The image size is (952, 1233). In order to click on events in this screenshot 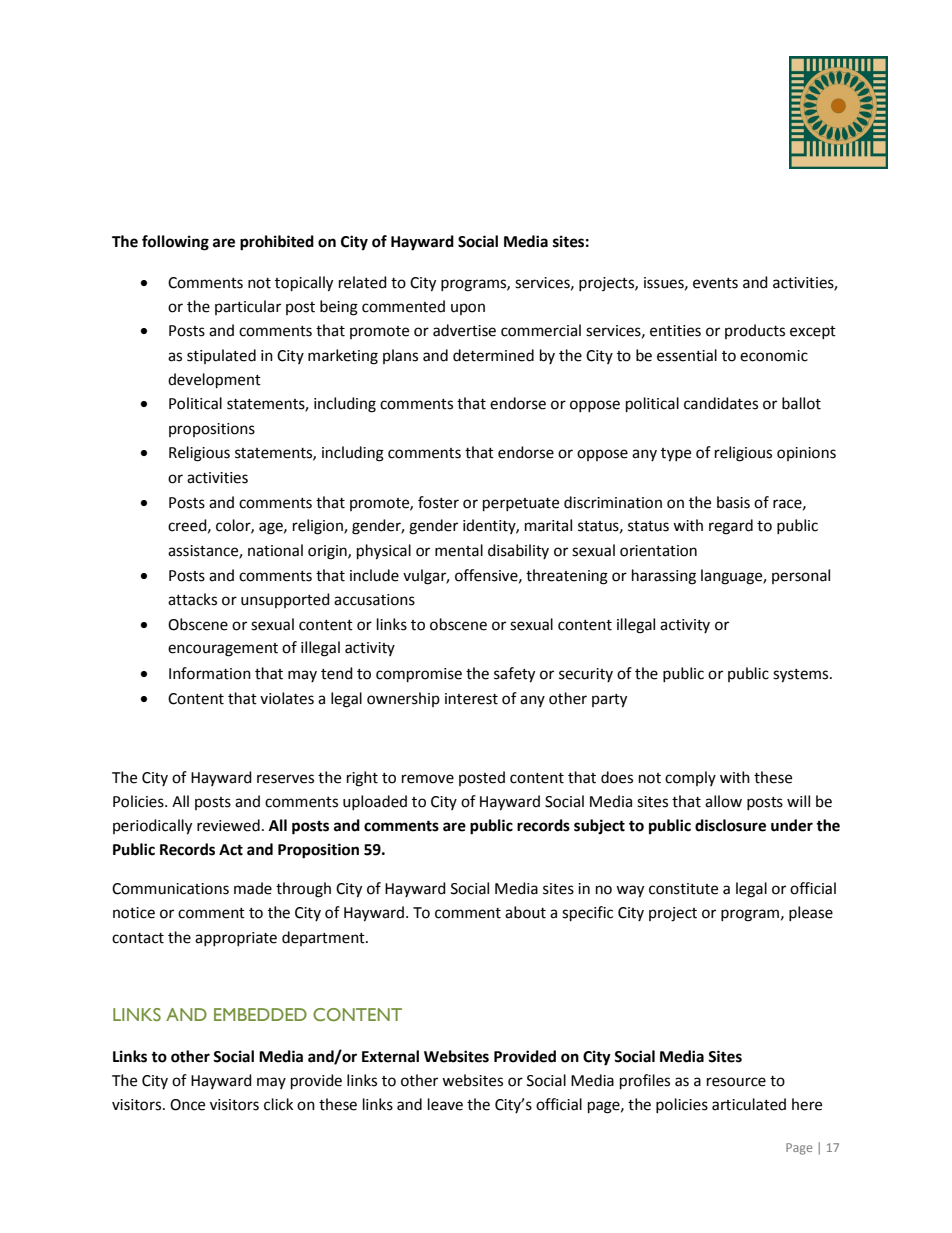, I will do `click(715, 283)`.
